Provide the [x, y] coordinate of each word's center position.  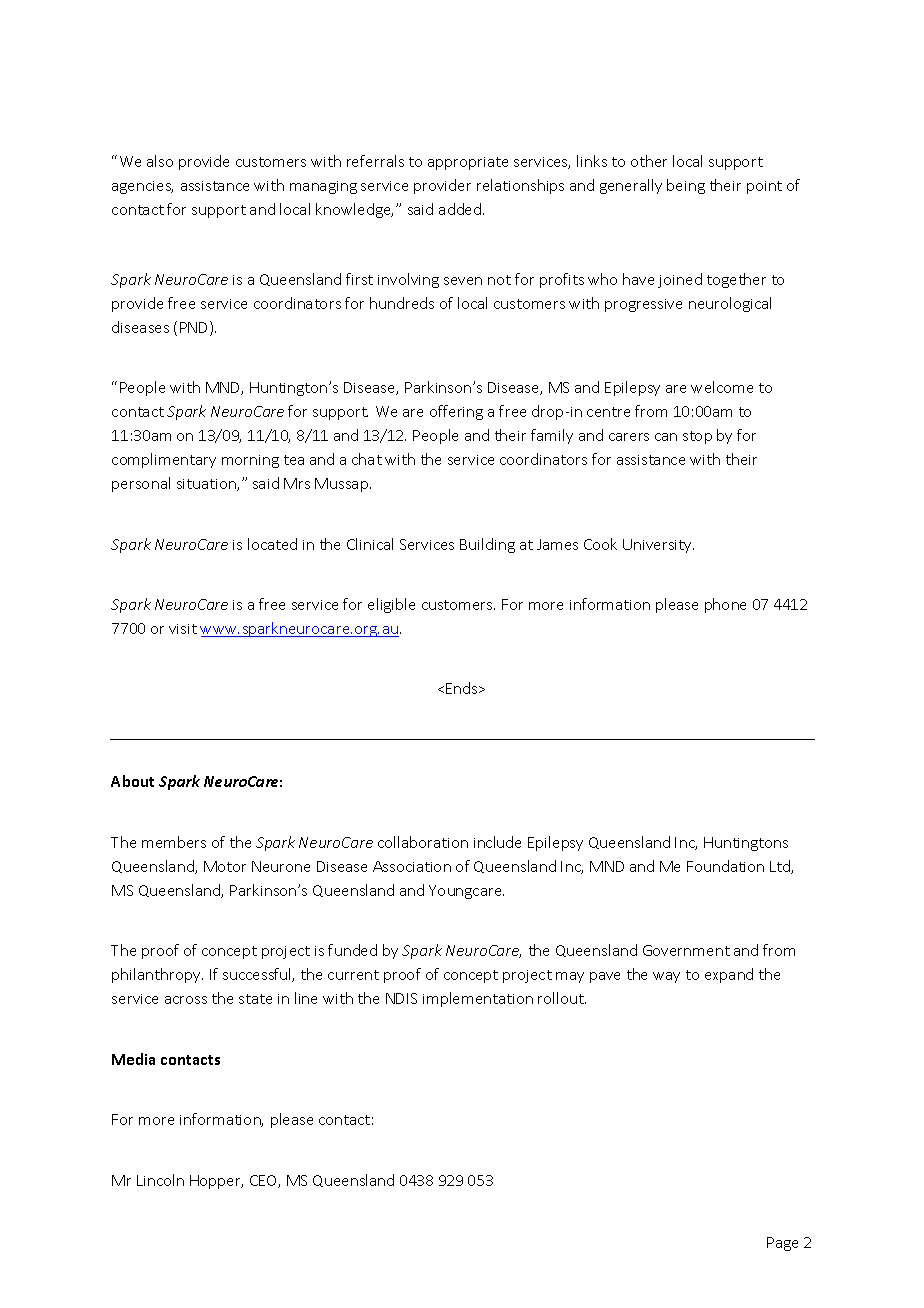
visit [183, 629]
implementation [478, 999]
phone [725, 605]
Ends [463, 688]
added [461, 209]
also [160, 161]
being [686, 186]
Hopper [216, 1182]
